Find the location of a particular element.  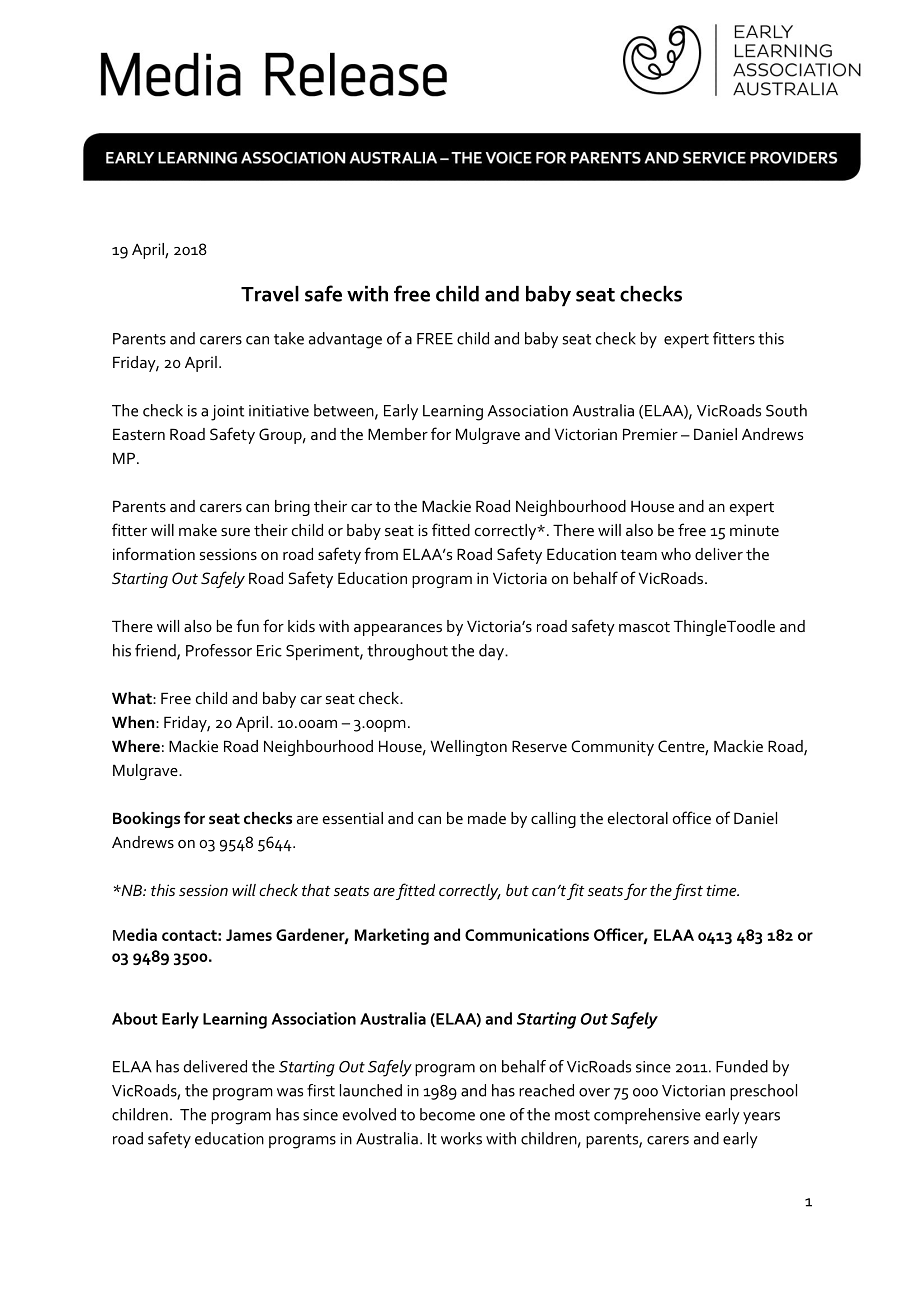

was is located at coordinates (290, 1092).
